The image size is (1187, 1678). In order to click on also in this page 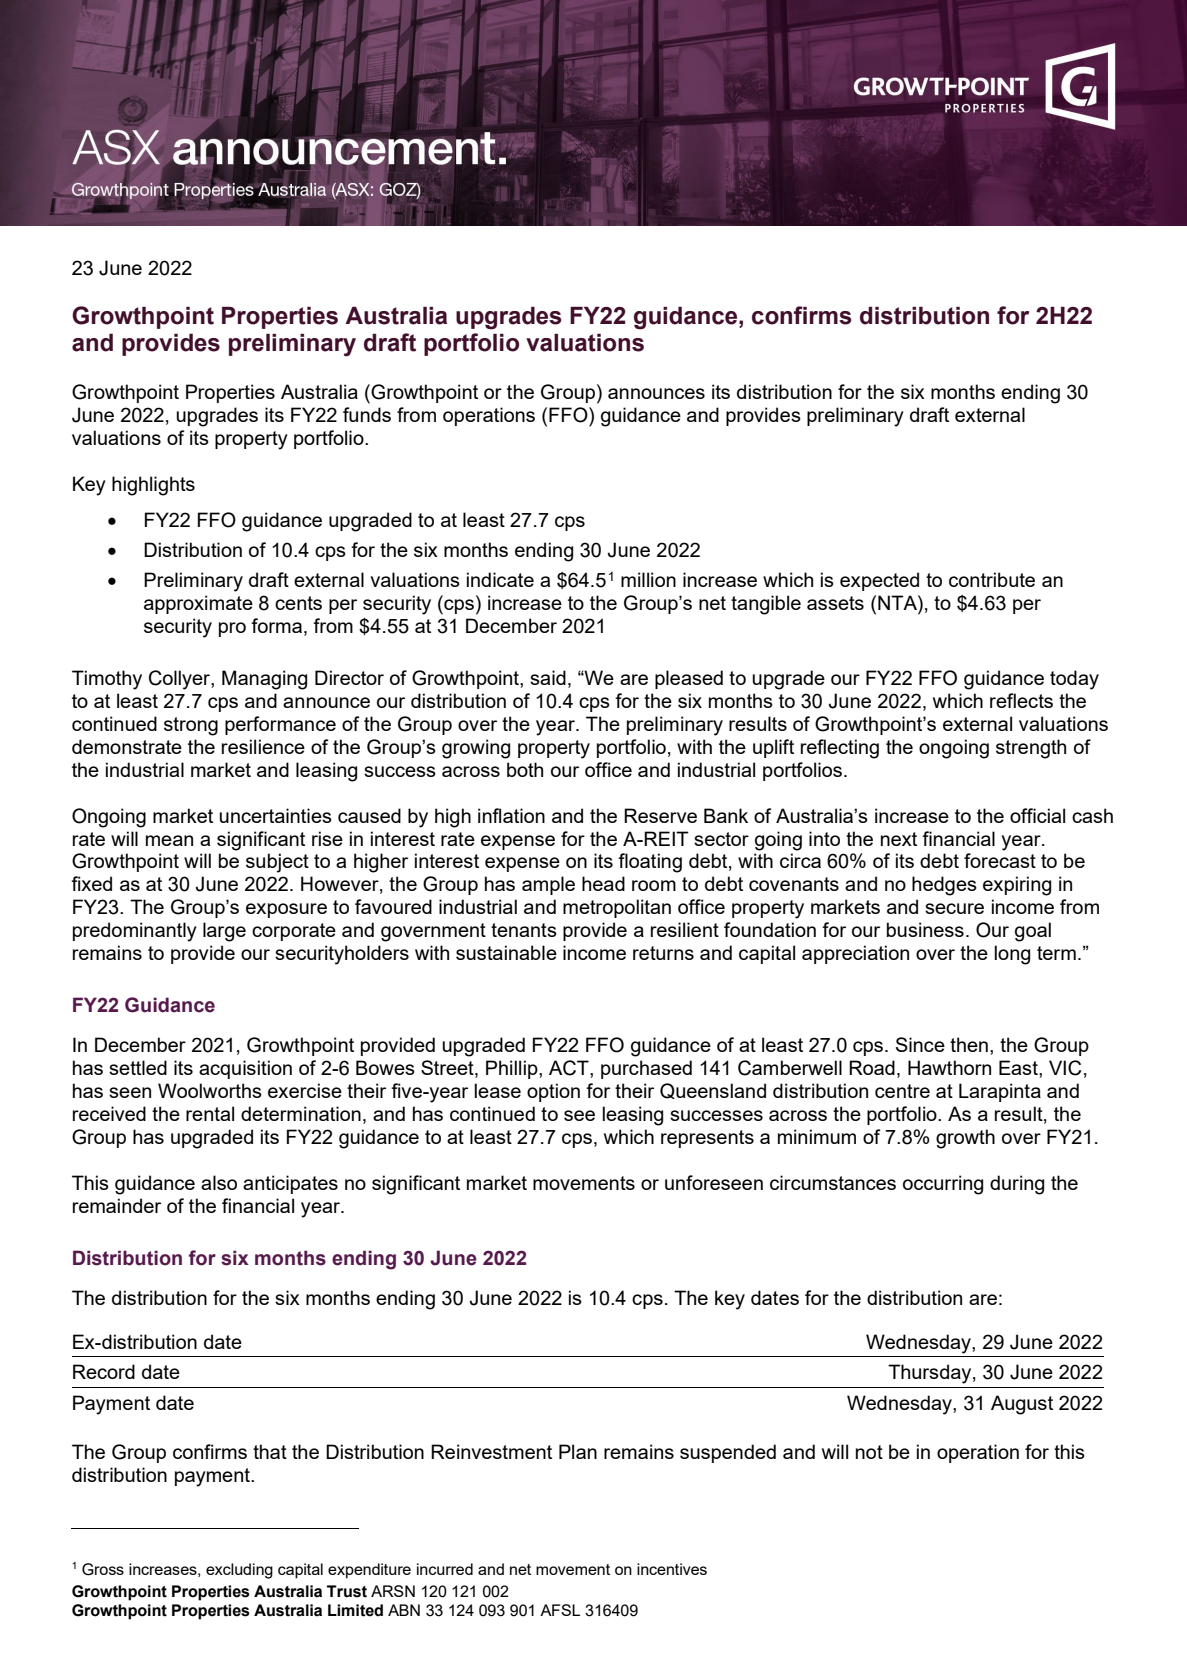, I will do `click(219, 1182)`.
